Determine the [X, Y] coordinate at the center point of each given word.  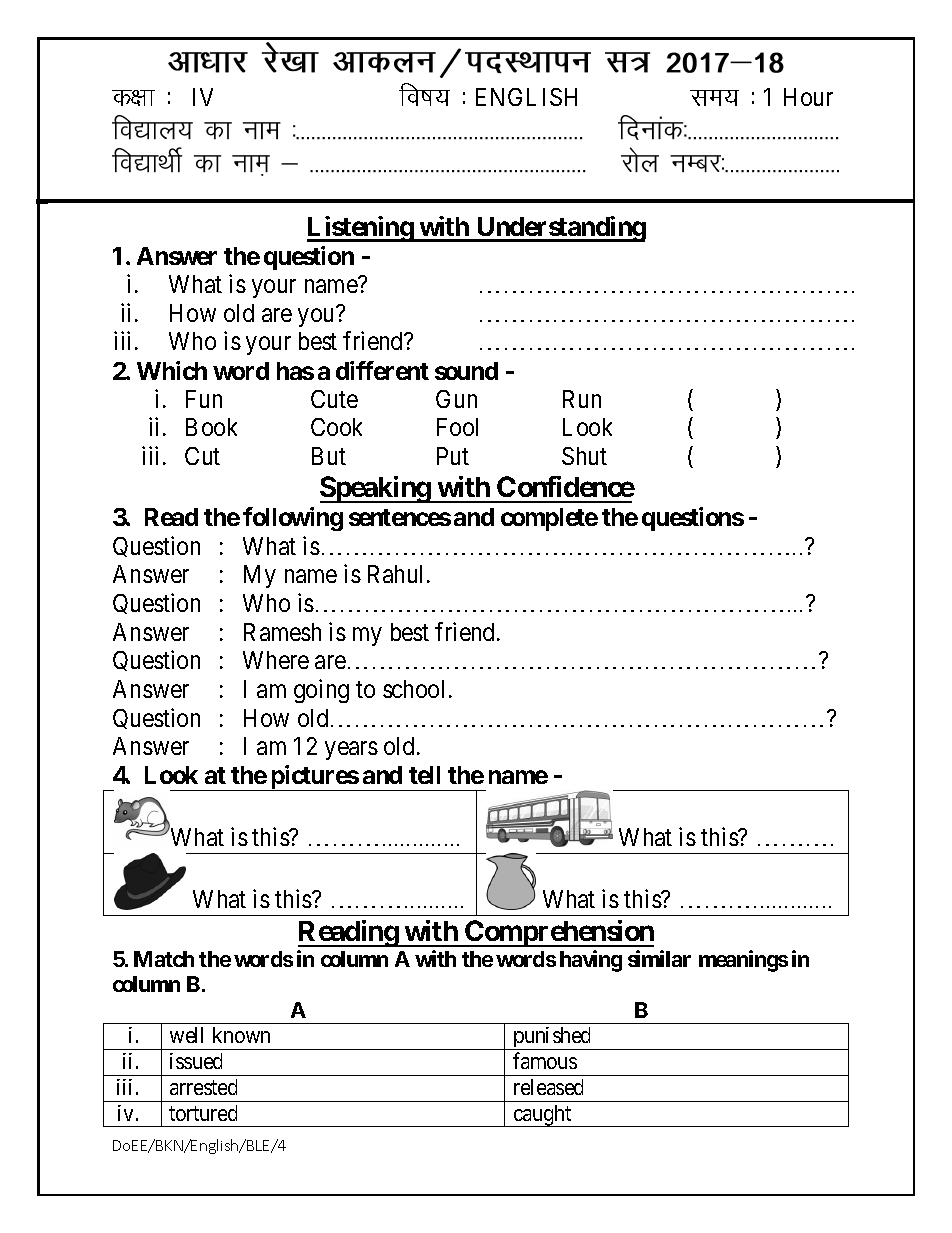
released [548, 1087]
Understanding [560, 229]
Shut [584, 456]
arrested [203, 1087]
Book [211, 427]
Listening [361, 229]
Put [453, 456]
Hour [808, 97]
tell [424, 775]
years [351, 751]
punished [552, 1038]
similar [659, 958]
